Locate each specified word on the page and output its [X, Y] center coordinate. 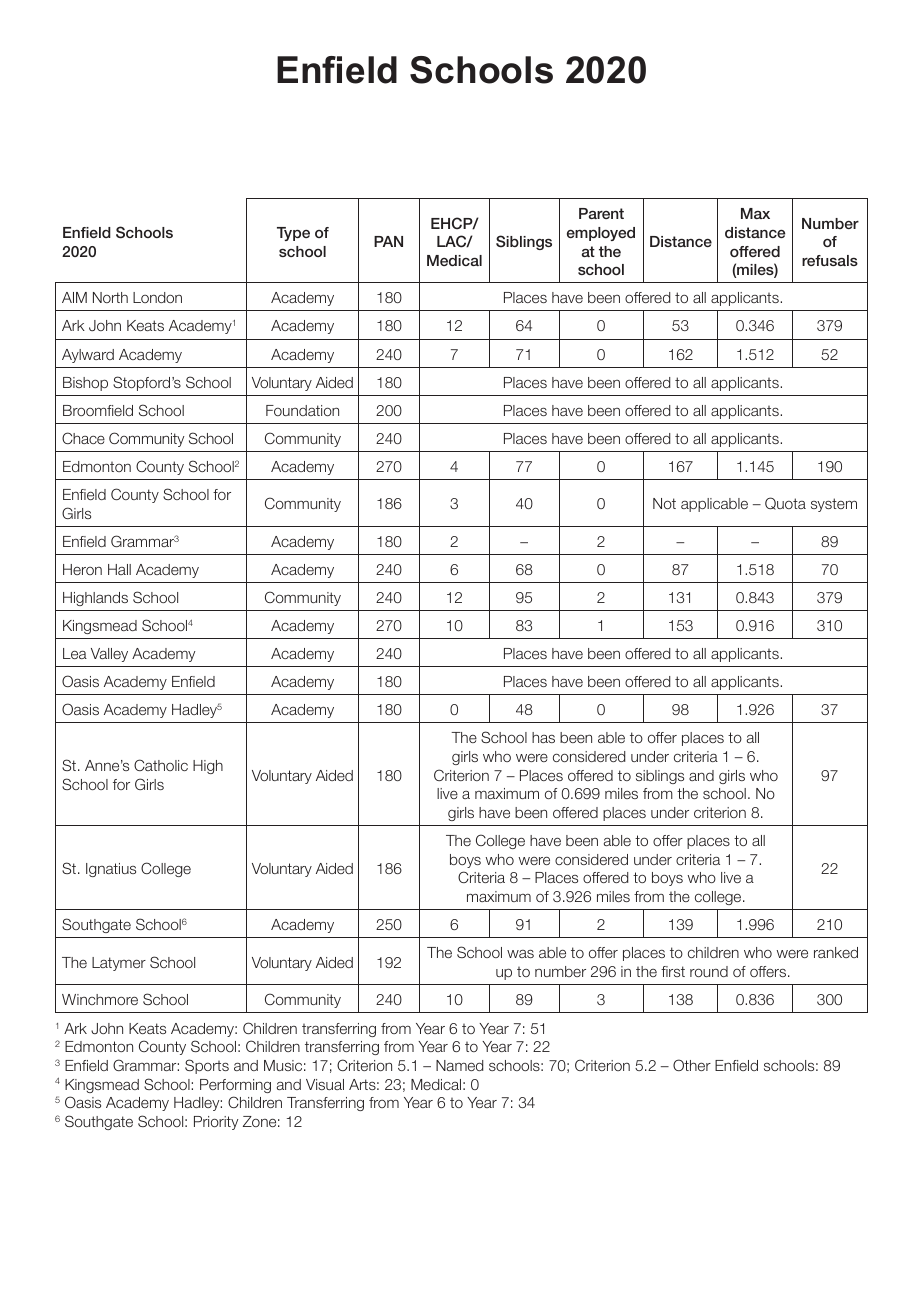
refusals [830, 260]
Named [459, 1065]
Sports [207, 1066]
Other [692, 1065]
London [157, 297]
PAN [388, 241]
